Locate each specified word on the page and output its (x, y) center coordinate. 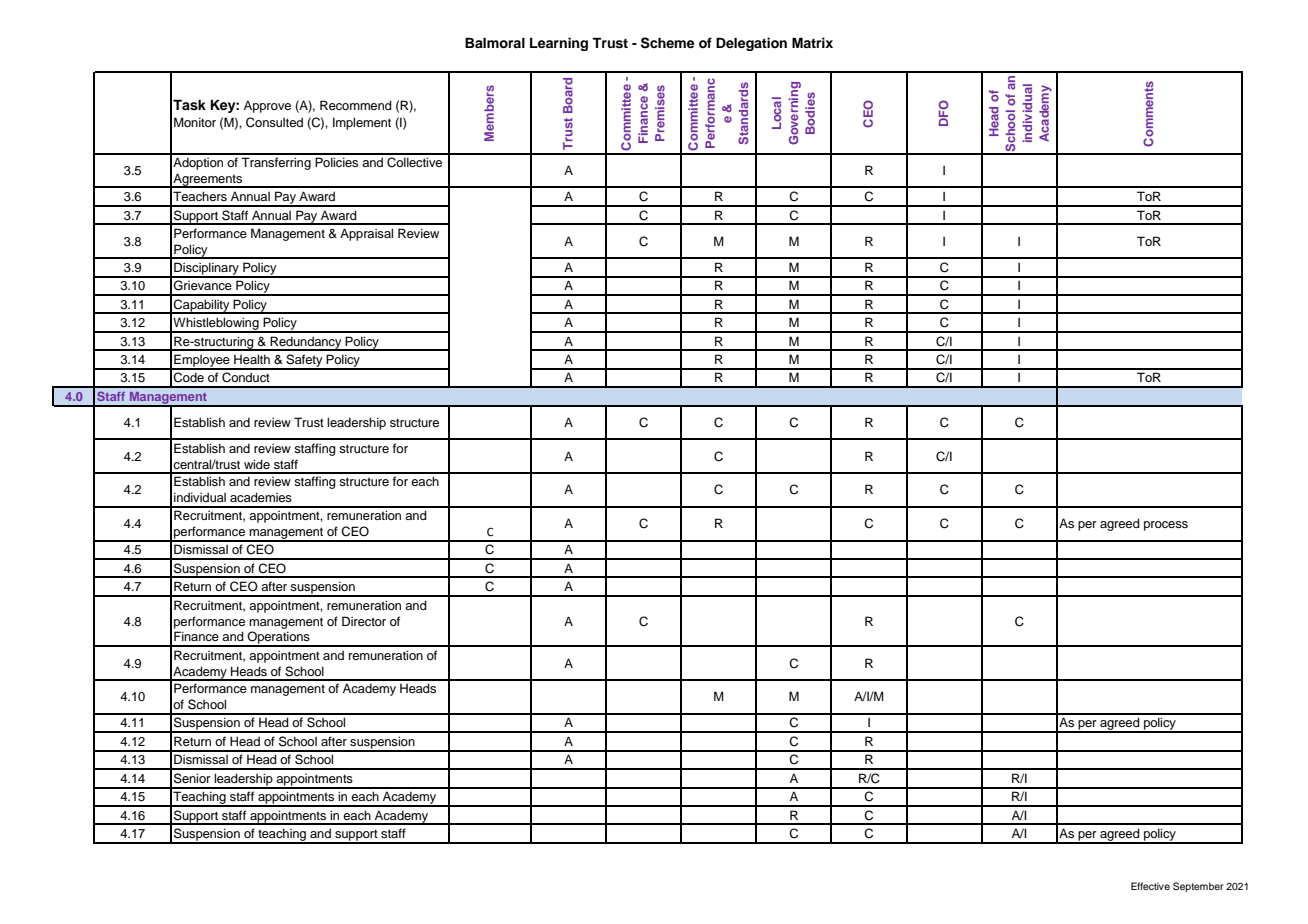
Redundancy (306, 343)
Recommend (356, 105)
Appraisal (366, 234)
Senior (192, 778)
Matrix (812, 42)
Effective (1150, 886)
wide (257, 464)
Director (364, 621)
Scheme (668, 43)
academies (261, 497)
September (1198, 887)
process (1166, 526)
